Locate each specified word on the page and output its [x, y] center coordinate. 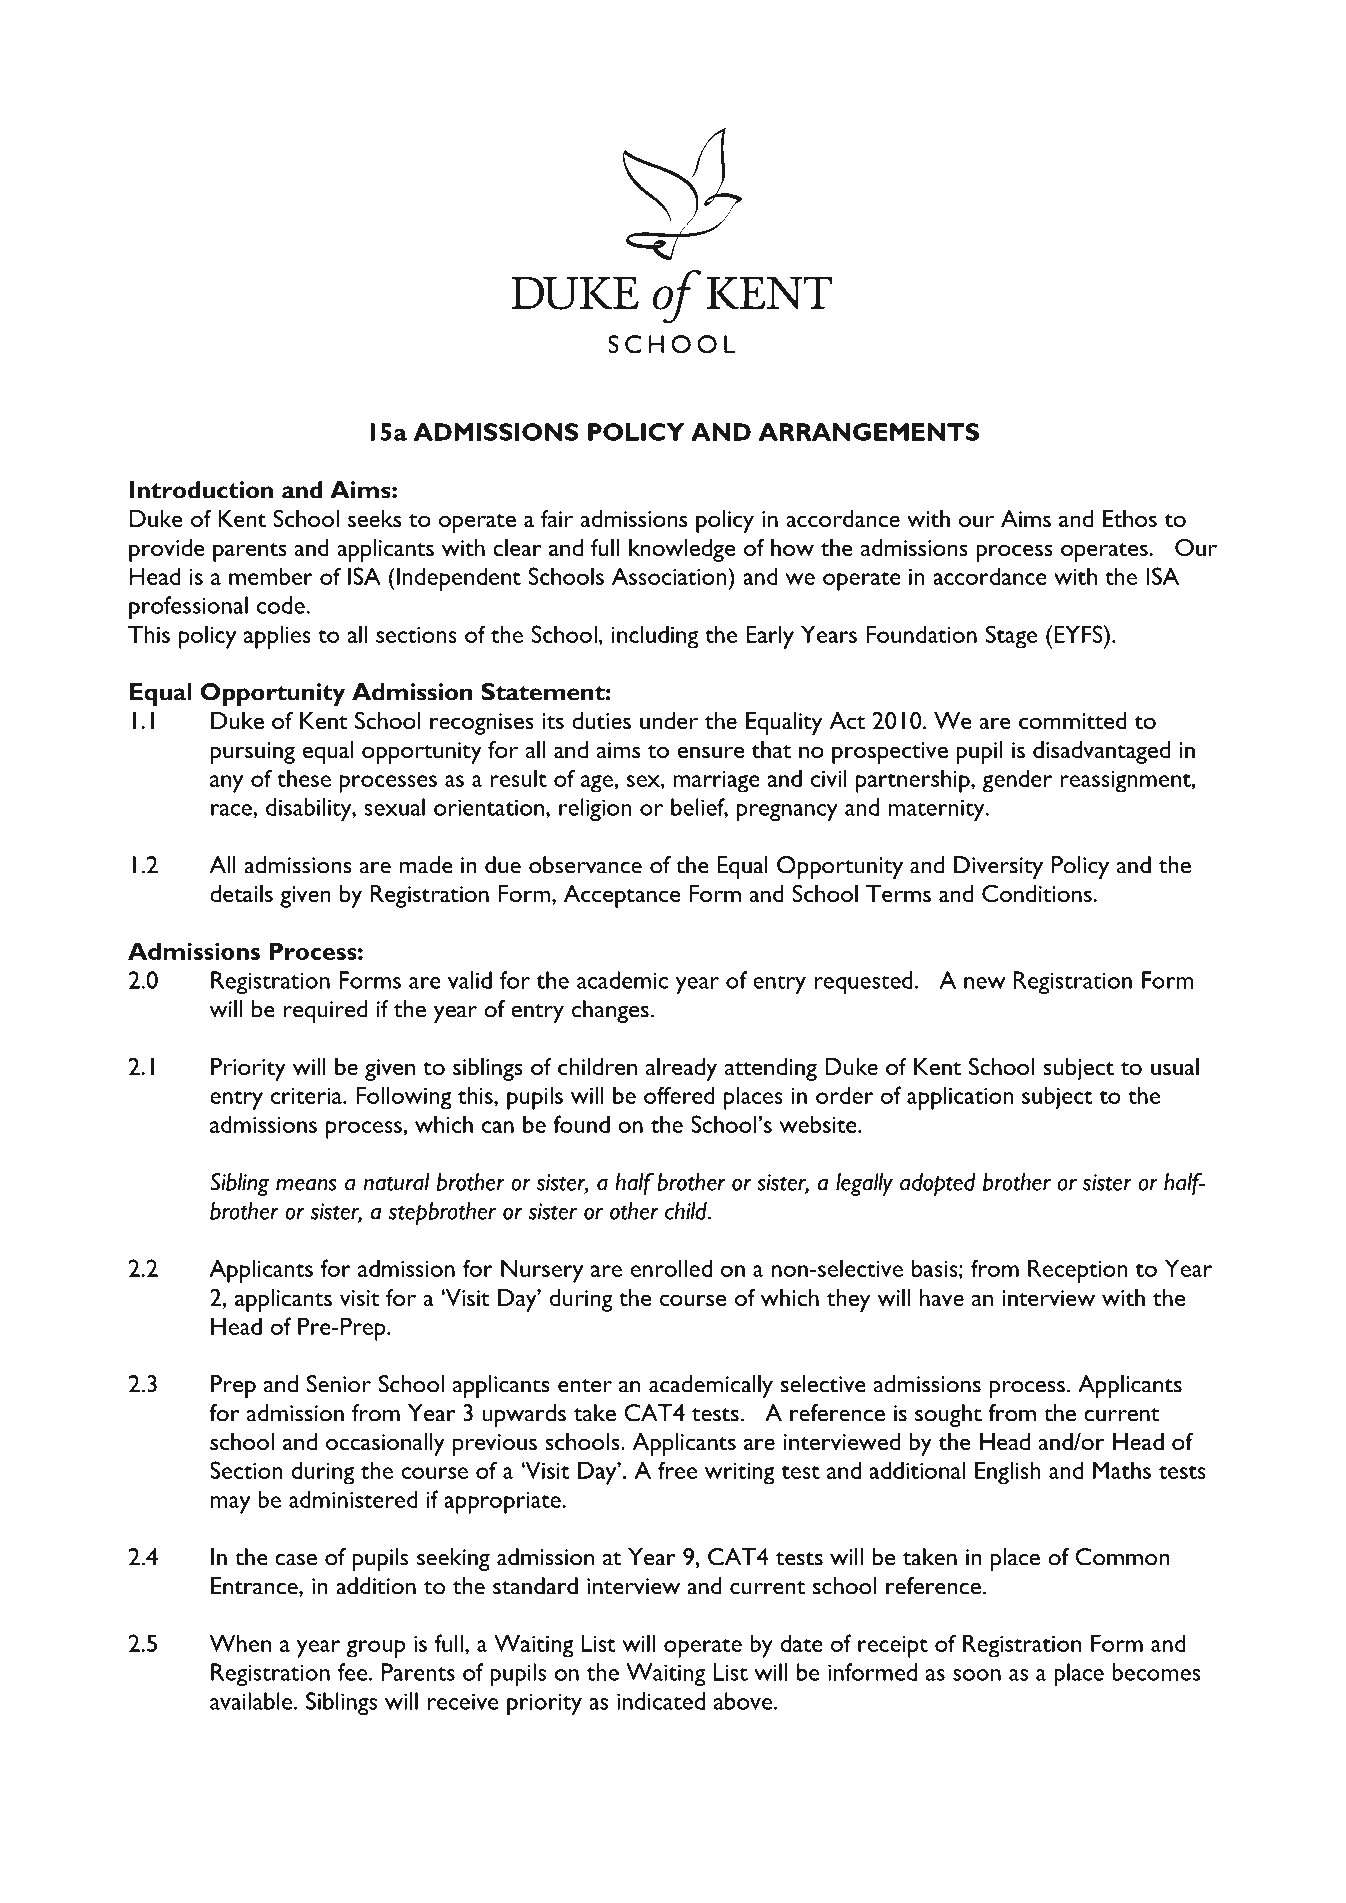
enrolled [671, 1268]
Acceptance [622, 896]
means [306, 1184]
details [241, 893]
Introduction [201, 490]
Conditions [1037, 893]
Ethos [1130, 518]
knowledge [682, 550]
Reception [1078, 1271]
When [240, 1643]
